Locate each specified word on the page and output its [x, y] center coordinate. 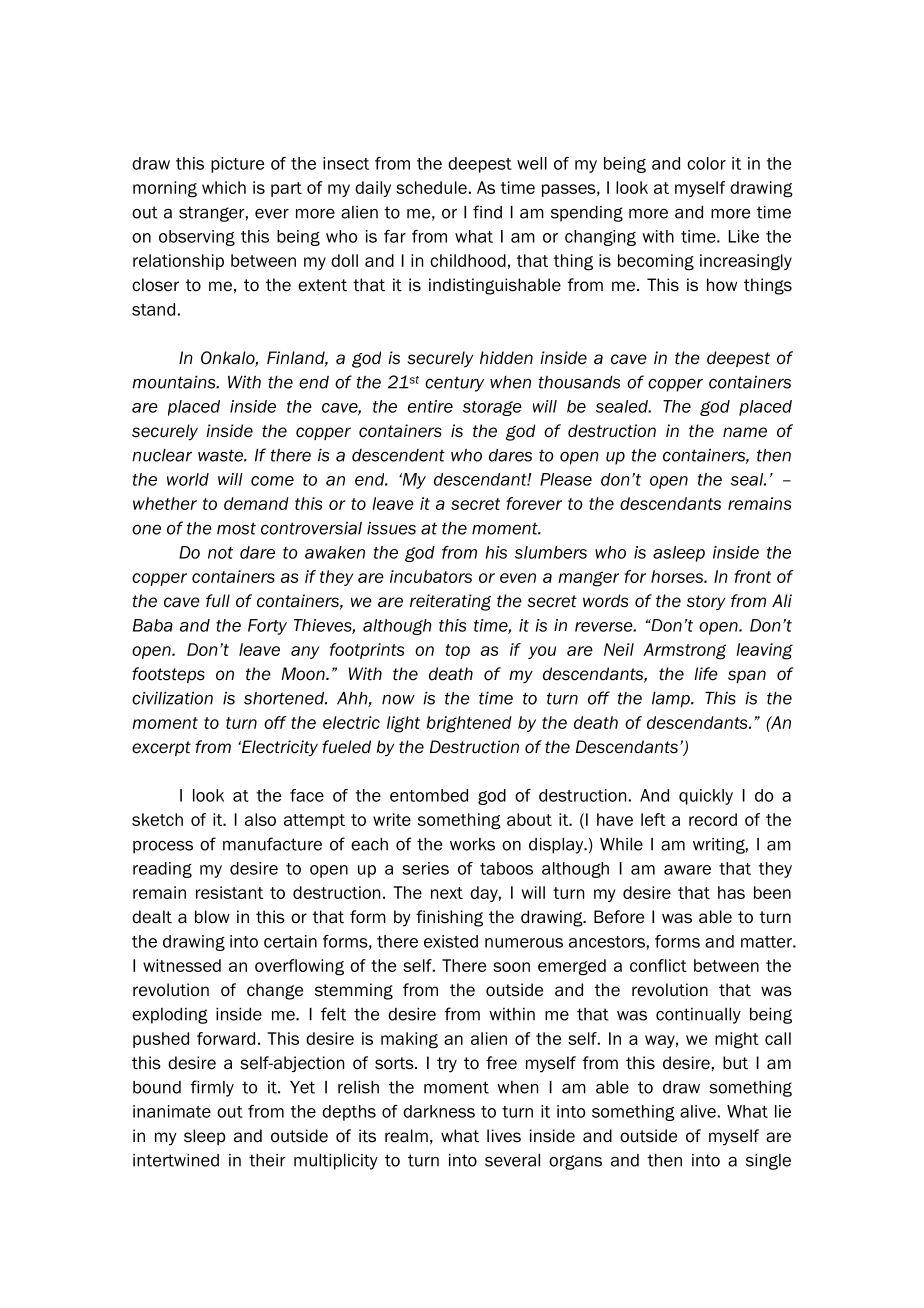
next [447, 893]
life [706, 674]
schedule [431, 187]
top [458, 651]
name [745, 432]
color [706, 163]
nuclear [162, 455]
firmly [212, 1088]
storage [492, 408]
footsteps [168, 675]
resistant [229, 892]
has [731, 892]
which [224, 187]
